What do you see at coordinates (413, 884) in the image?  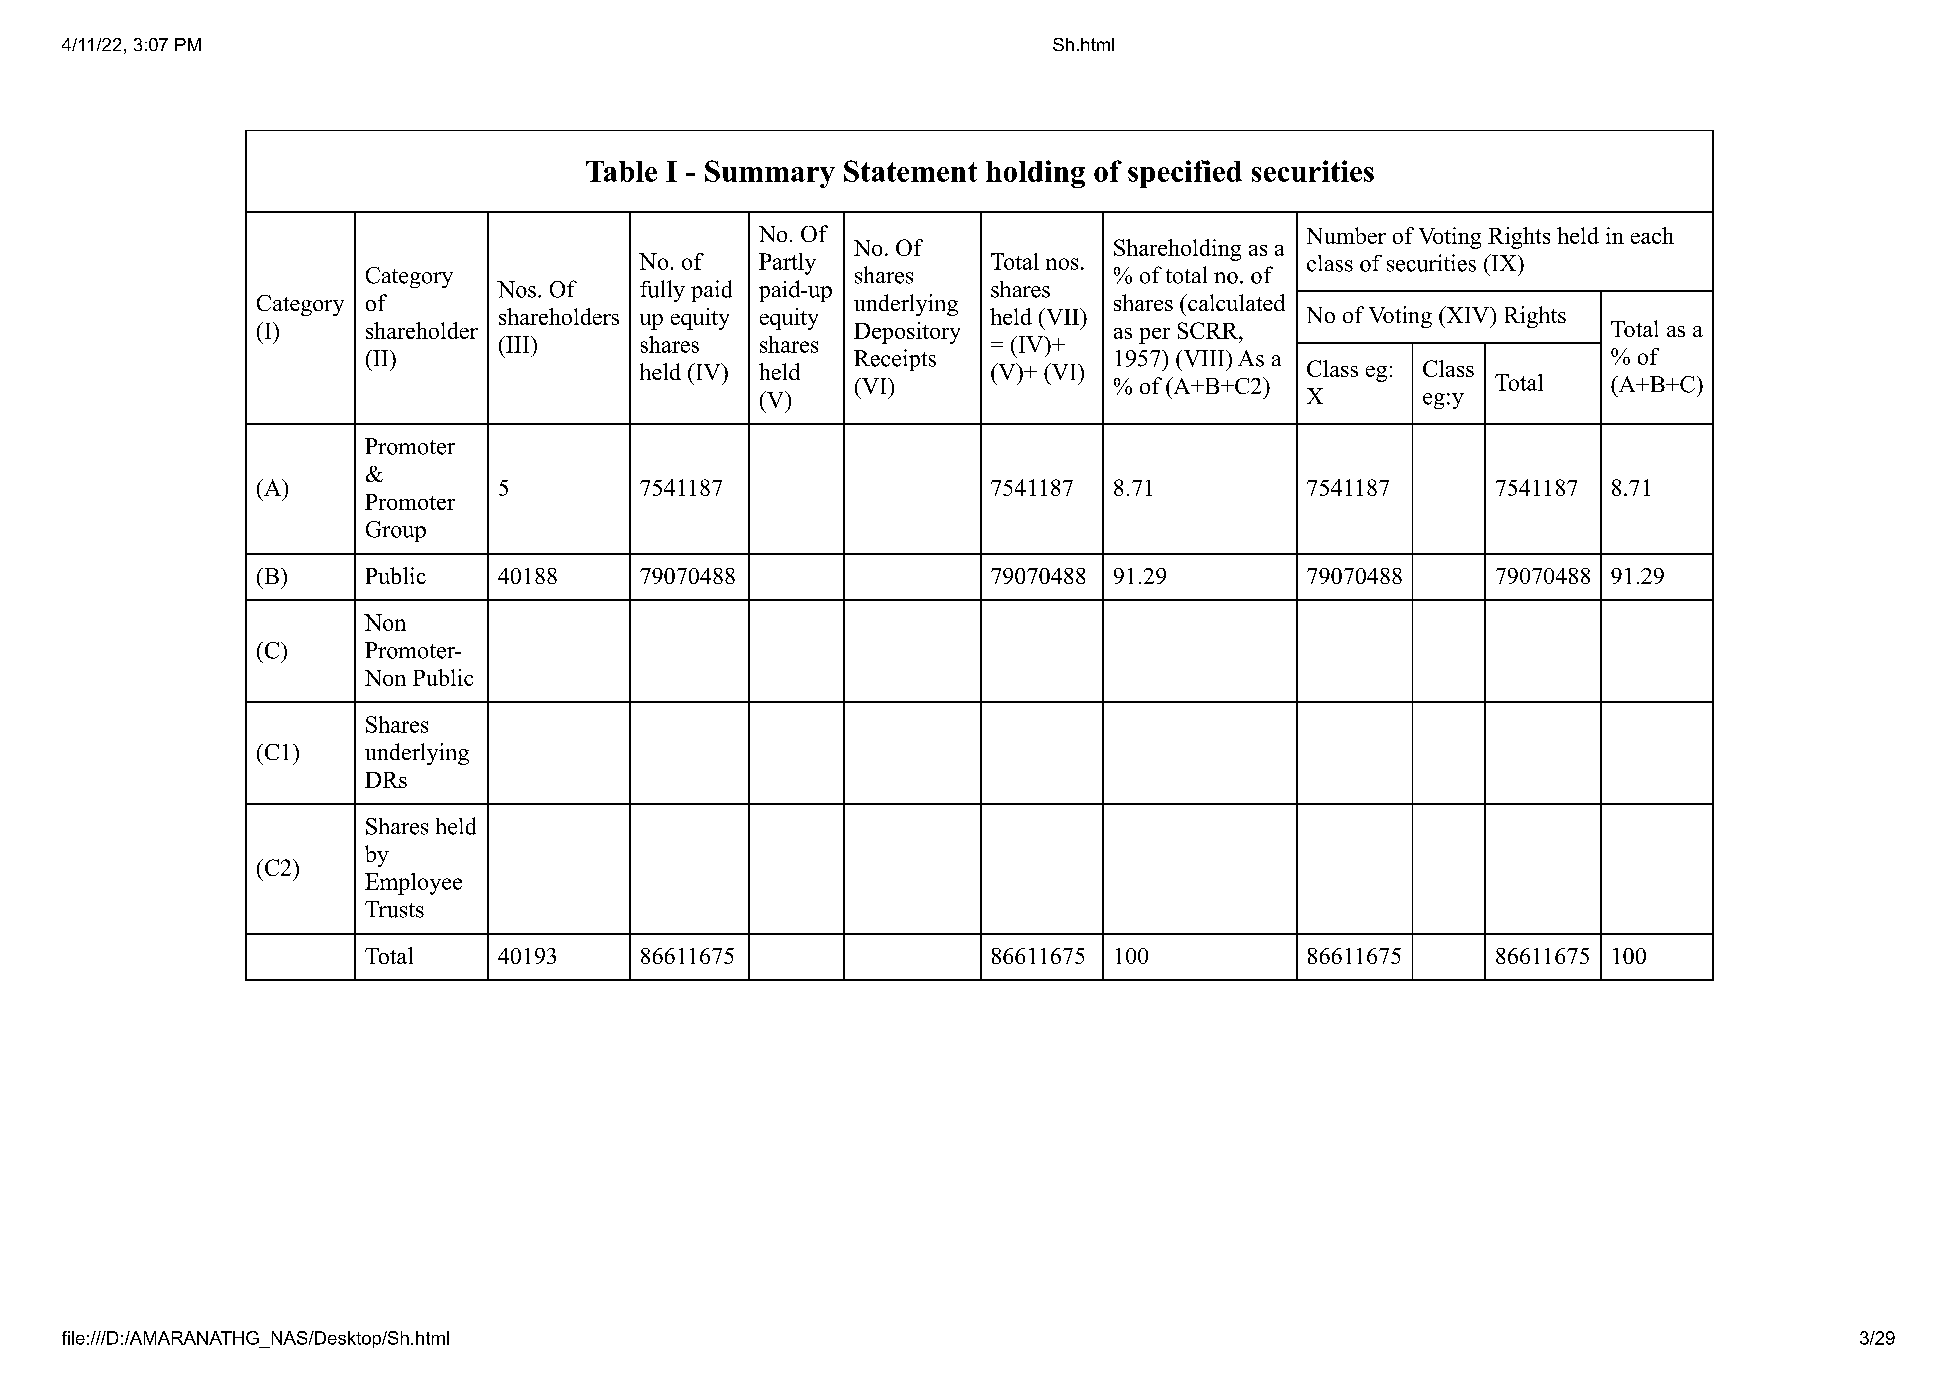 I see `Employee` at bounding box center [413, 884].
